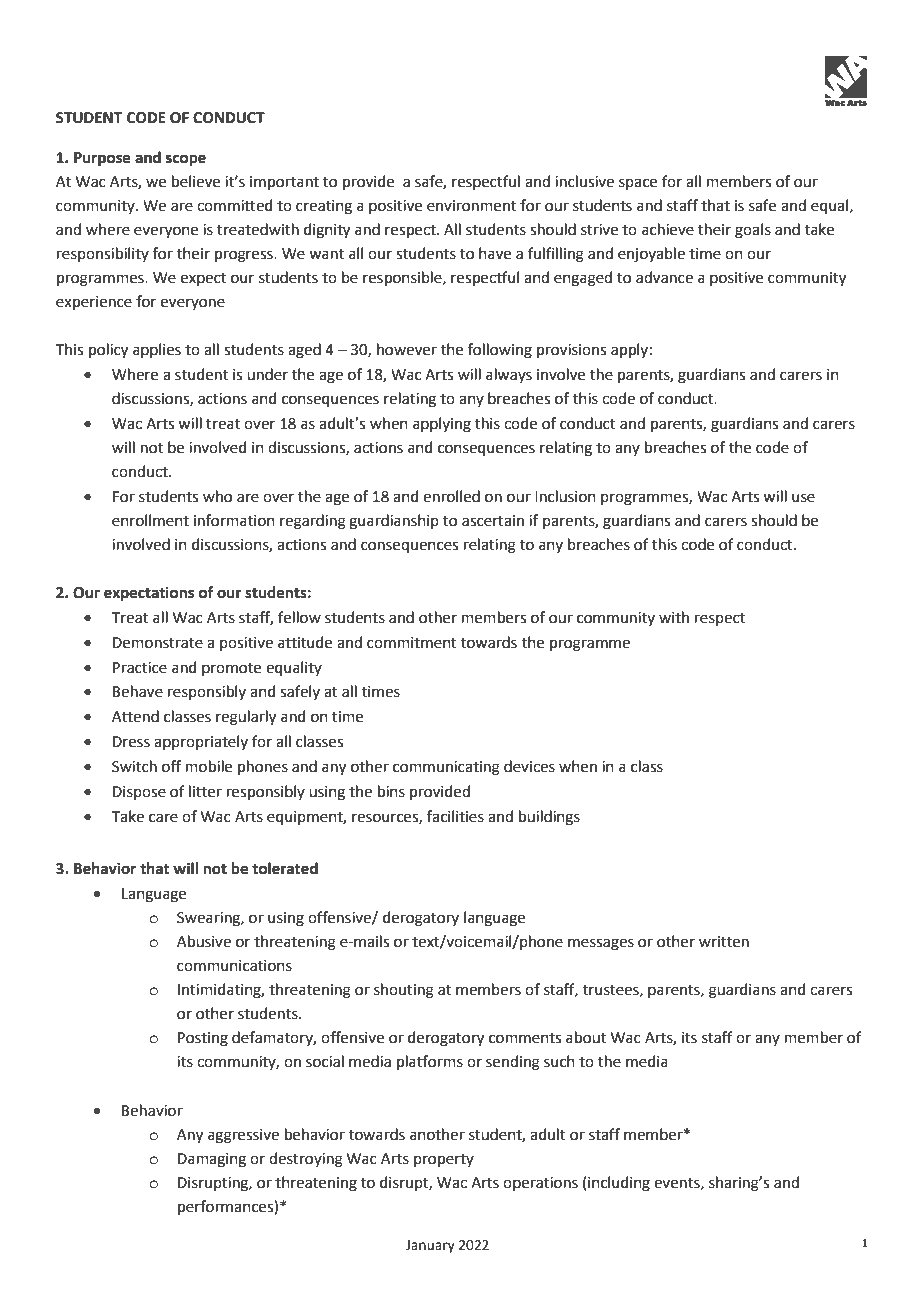  Describe the element at coordinates (196, 181) in the screenshot. I see `believe` at that location.
